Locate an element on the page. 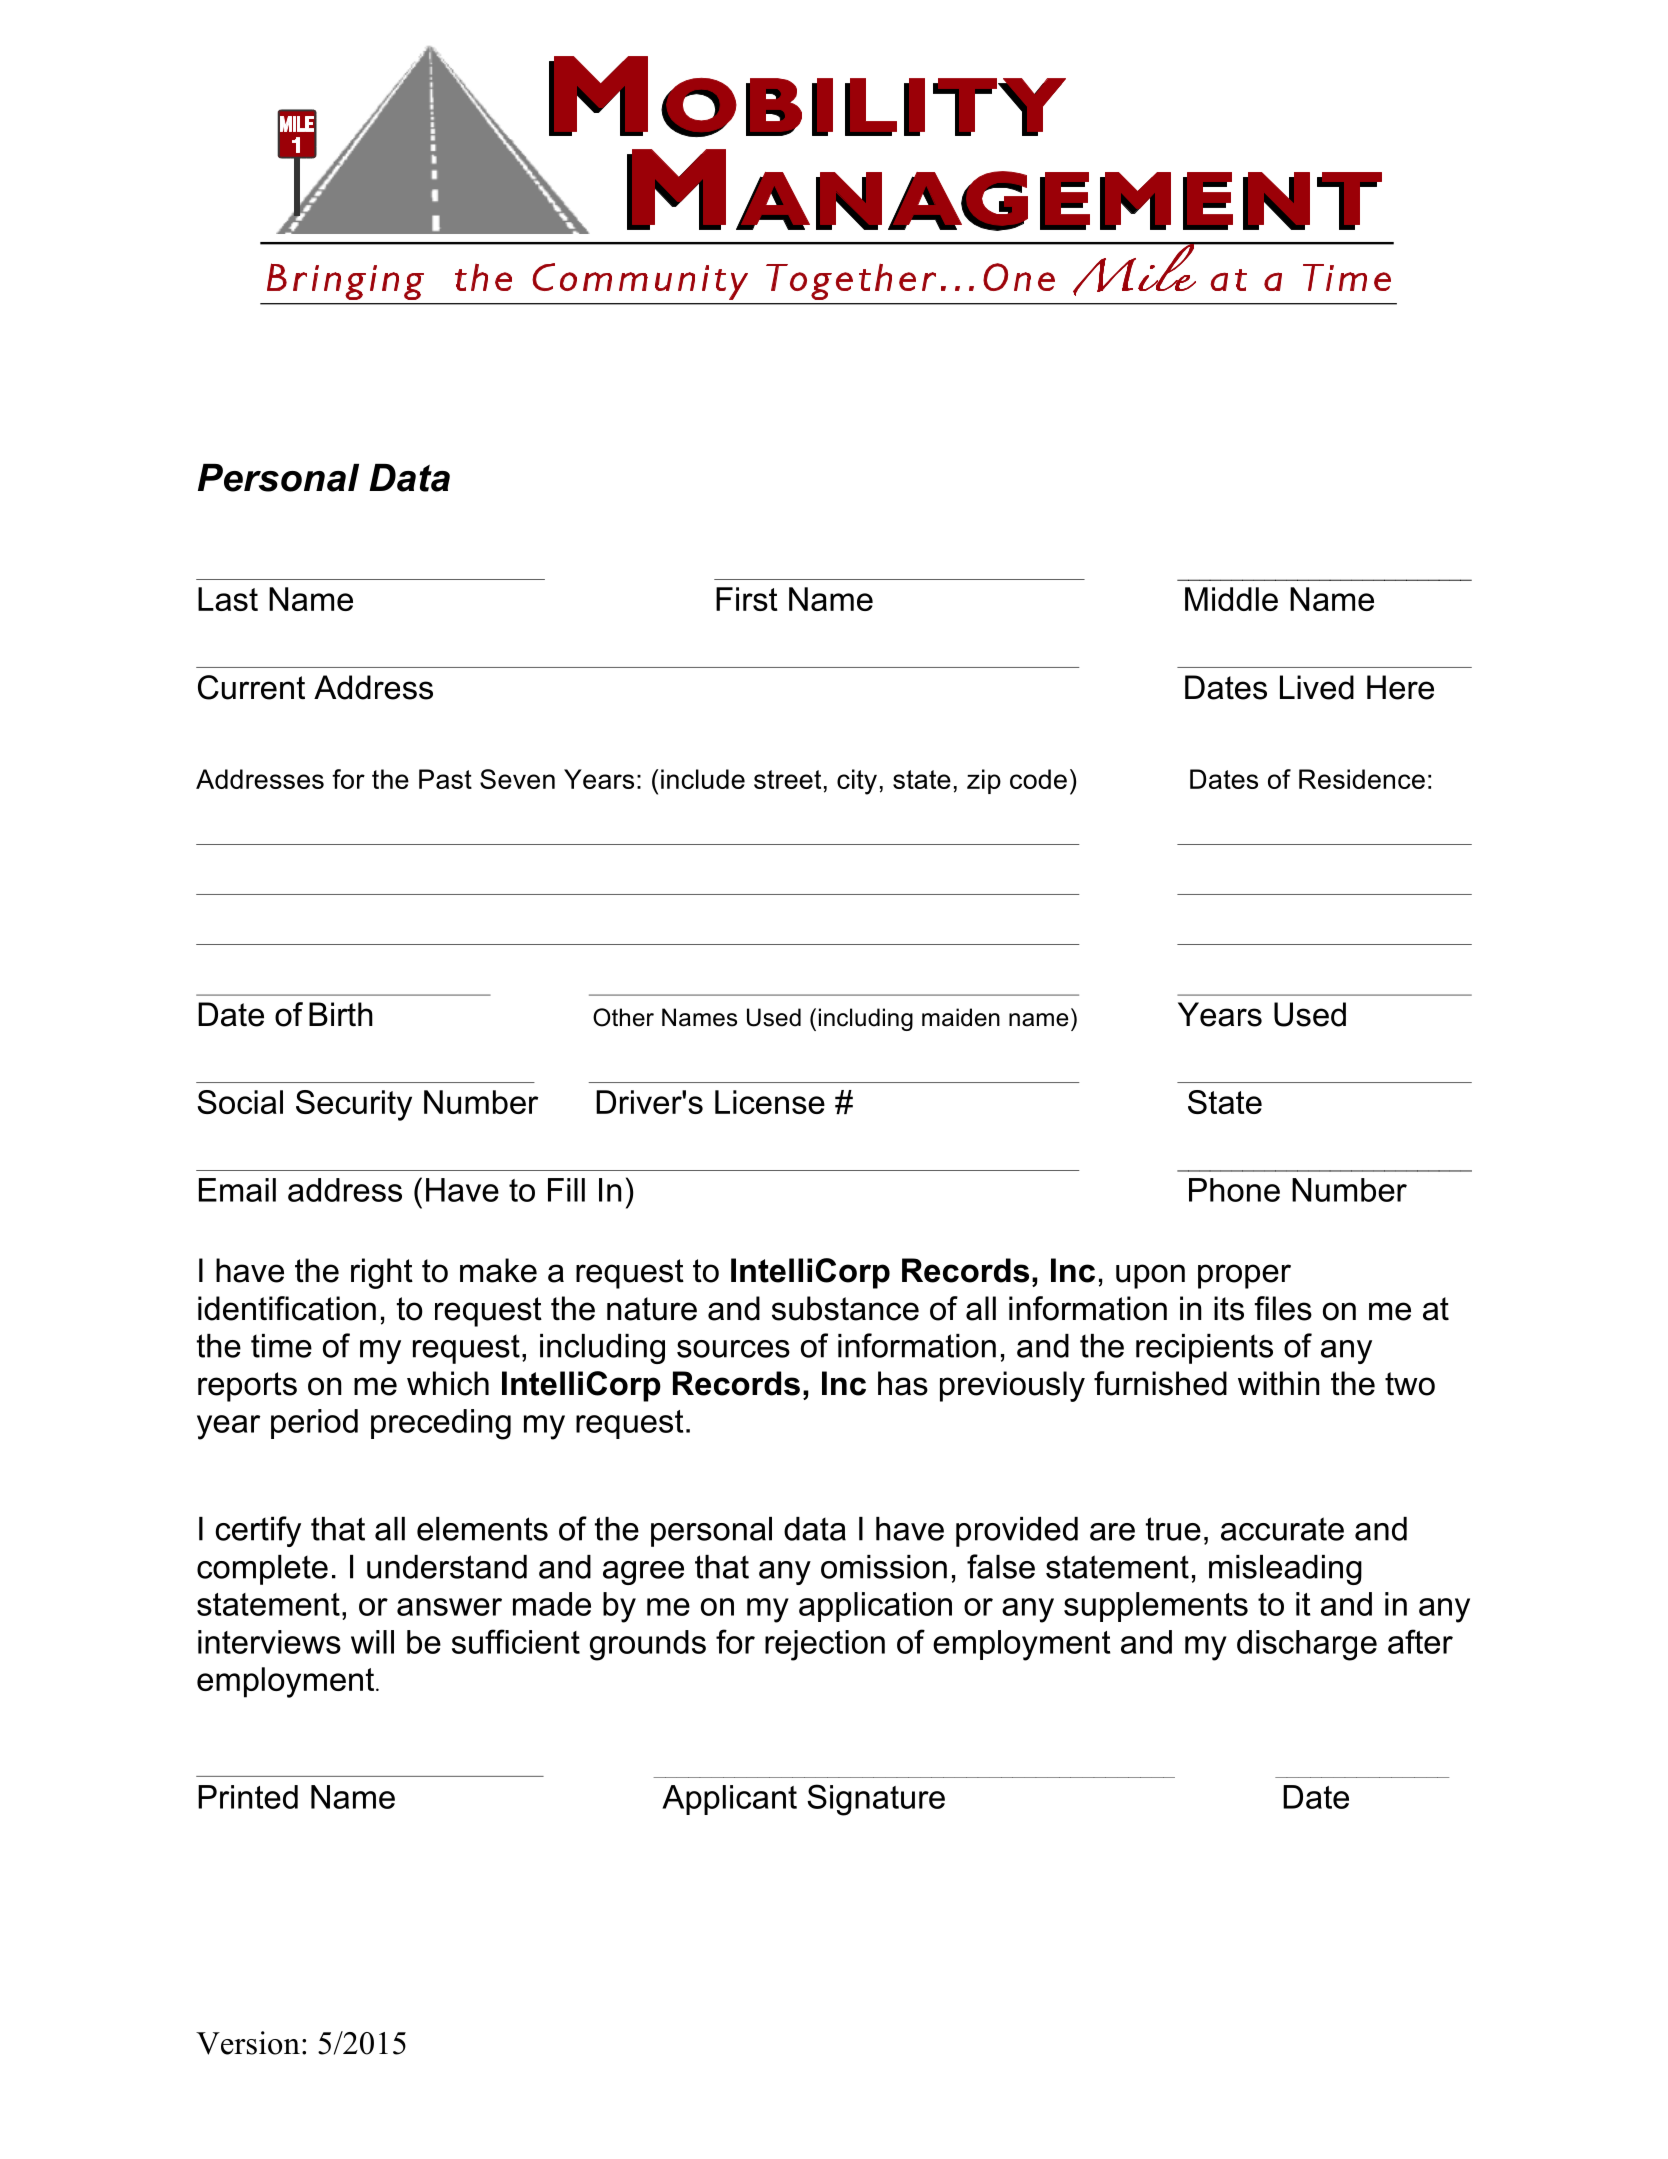 This page has width=1668, height=2159. Residence is located at coordinates (1362, 779).
